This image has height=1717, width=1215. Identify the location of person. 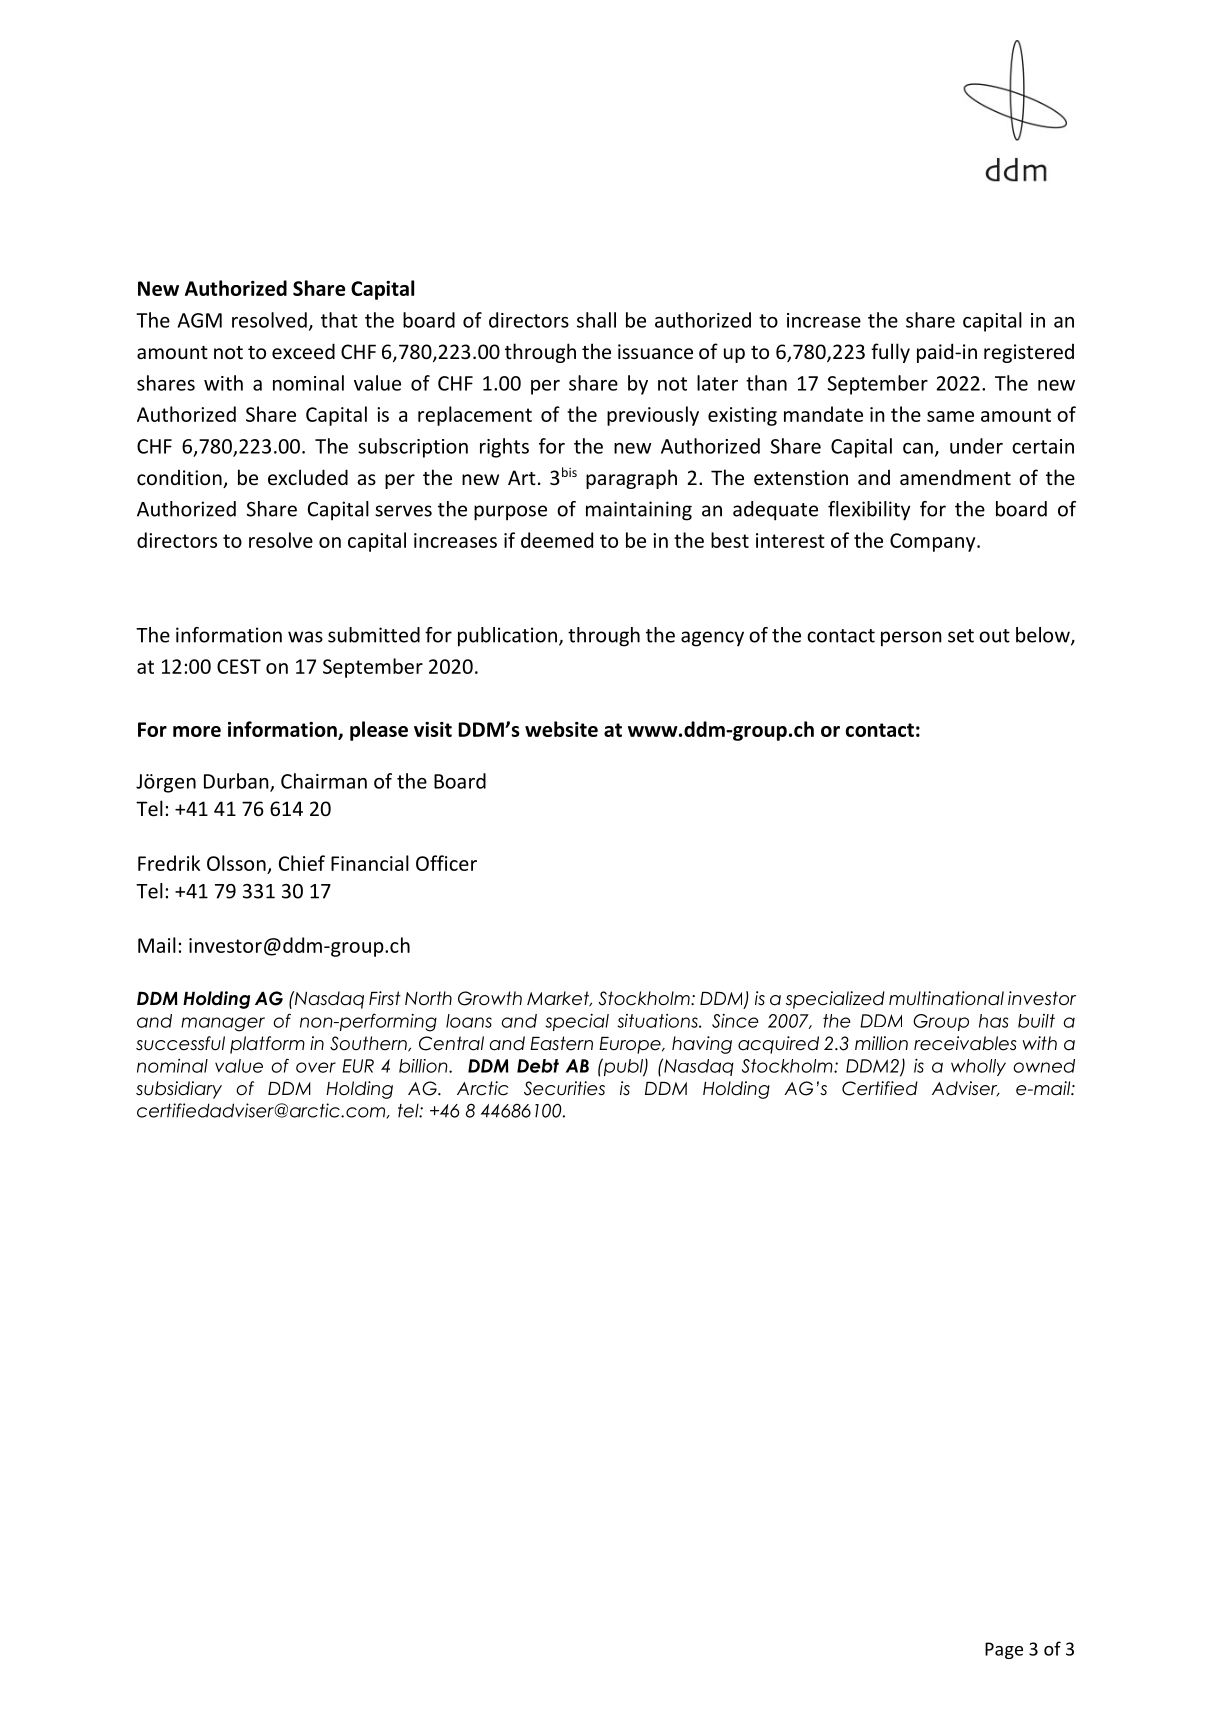
(911, 639).
